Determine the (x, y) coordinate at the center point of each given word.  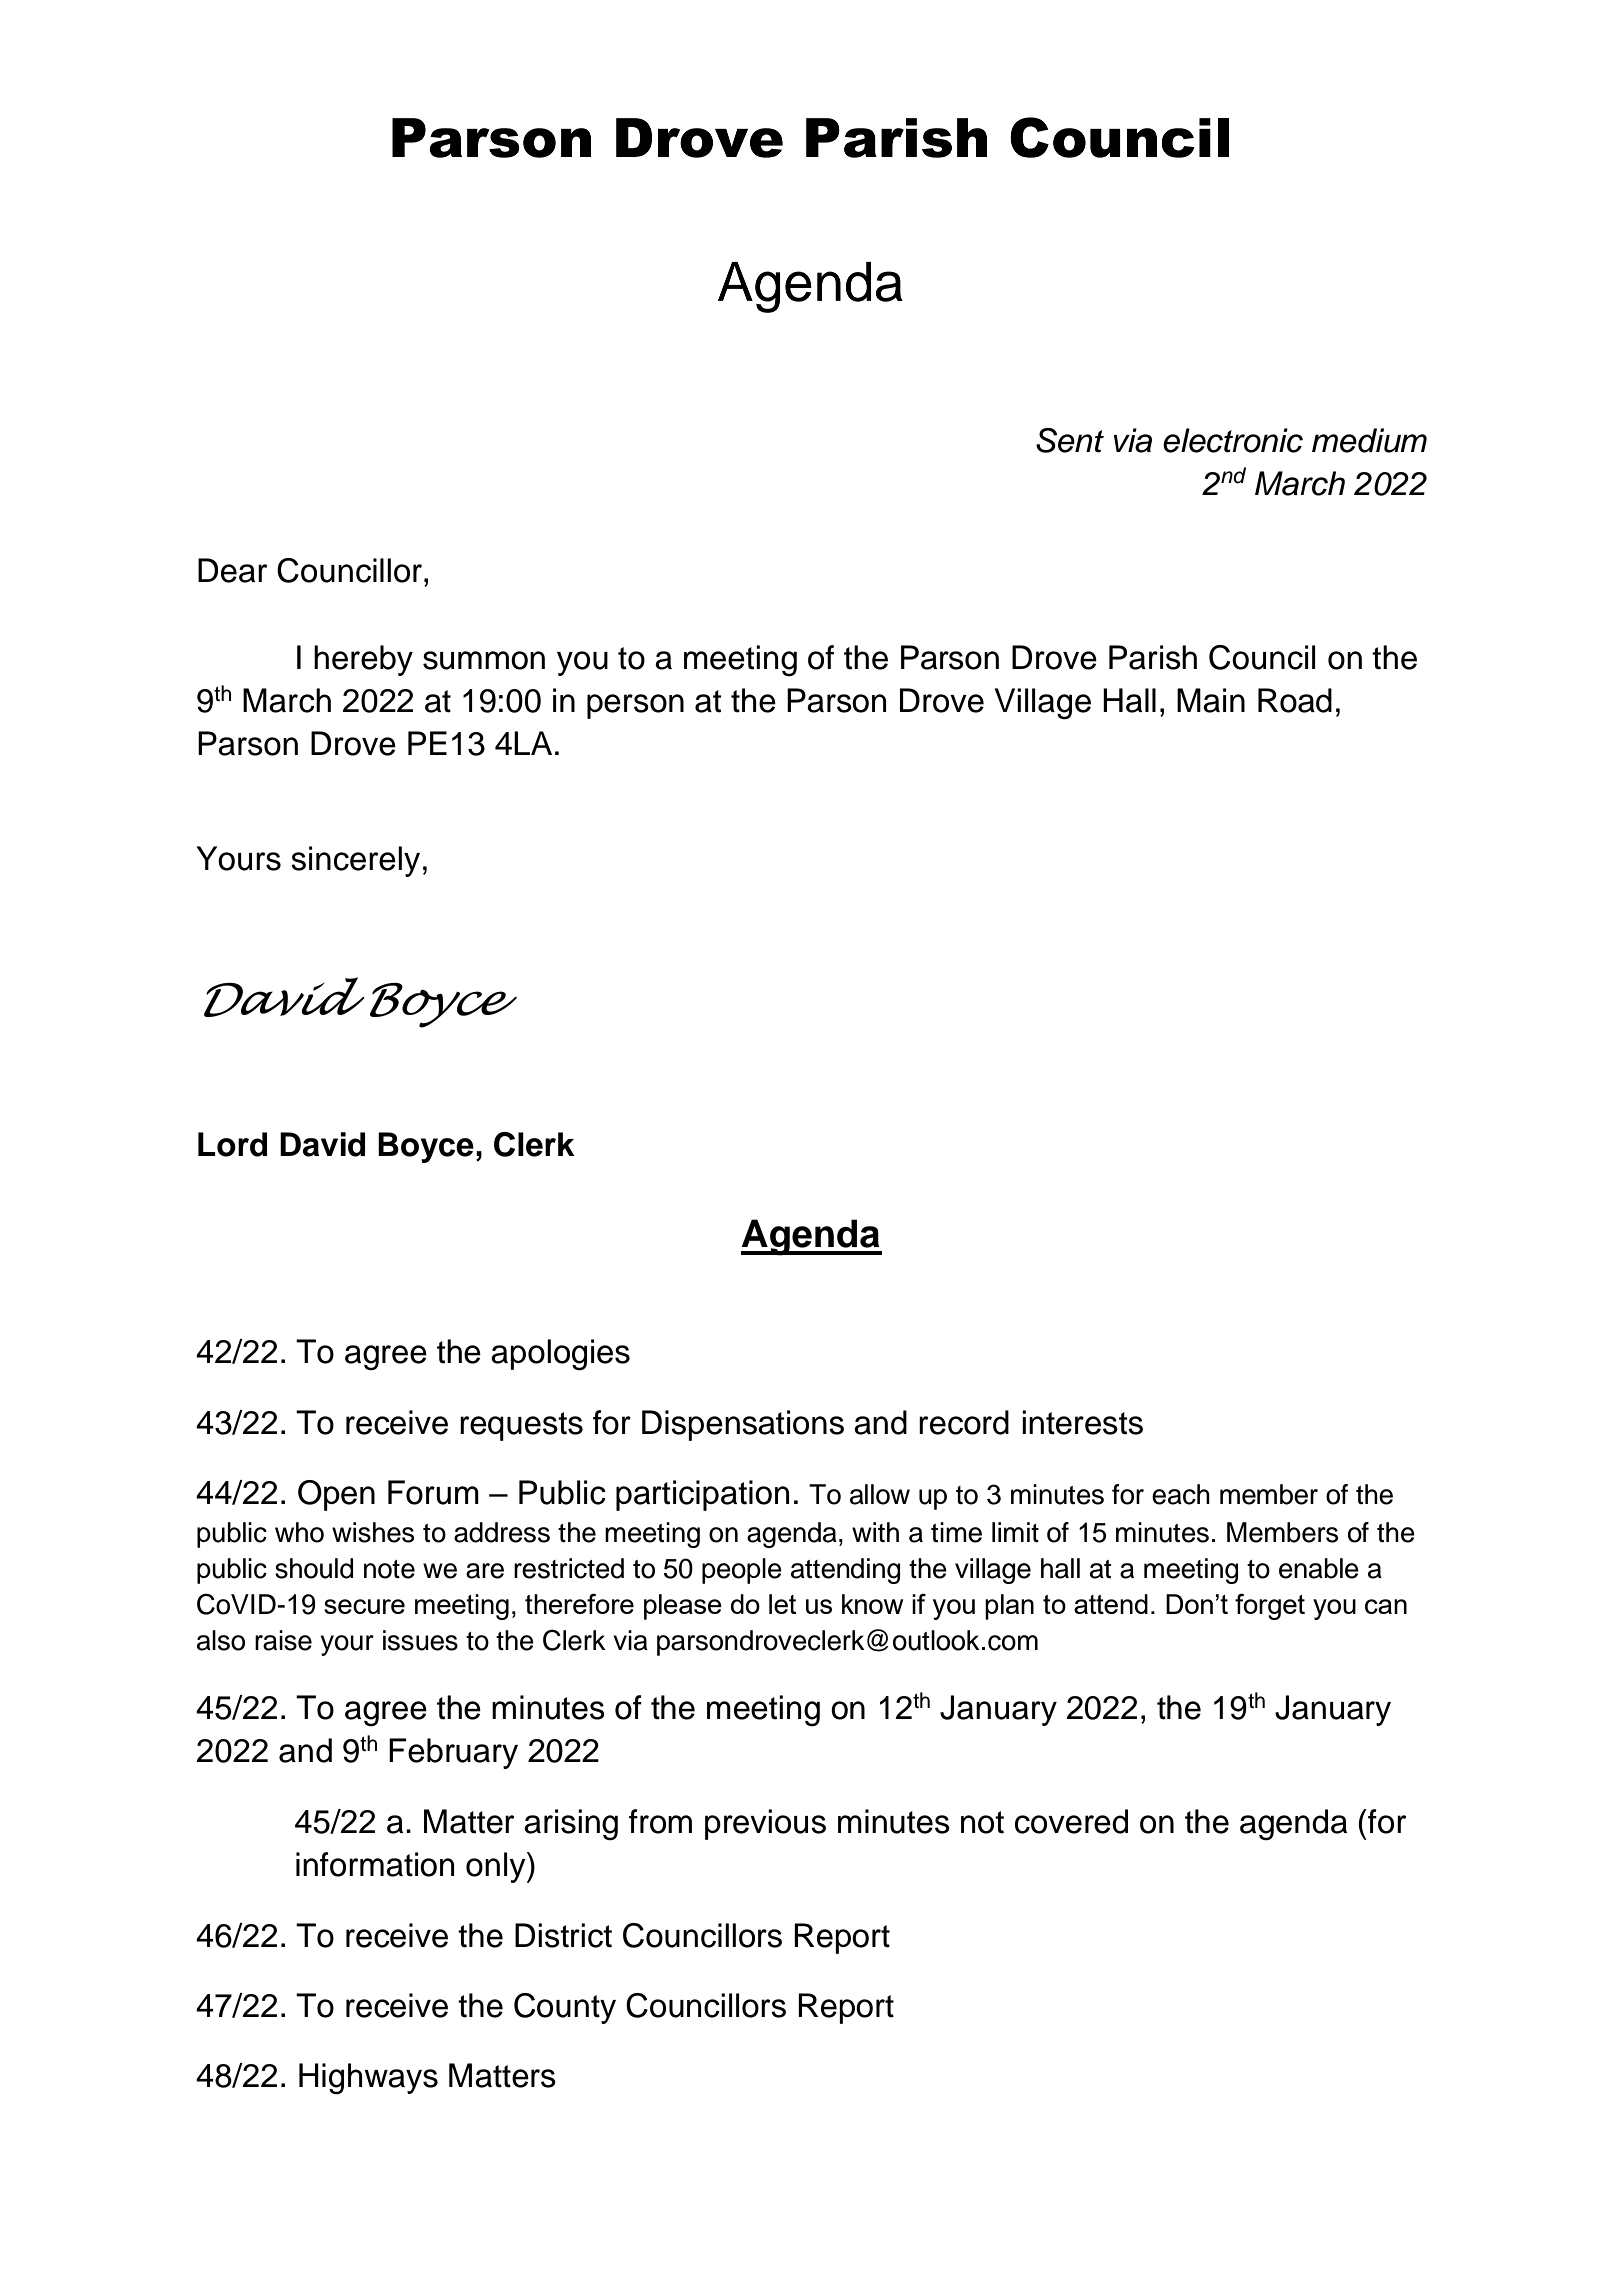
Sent (1070, 440)
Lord (232, 1144)
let (782, 1604)
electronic (1233, 440)
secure (364, 1606)
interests (1082, 1422)
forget (1270, 1607)
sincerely (355, 861)
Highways (368, 2079)
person (635, 706)
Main (1211, 700)
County (565, 2008)
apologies (560, 1355)
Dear (232, 570)
